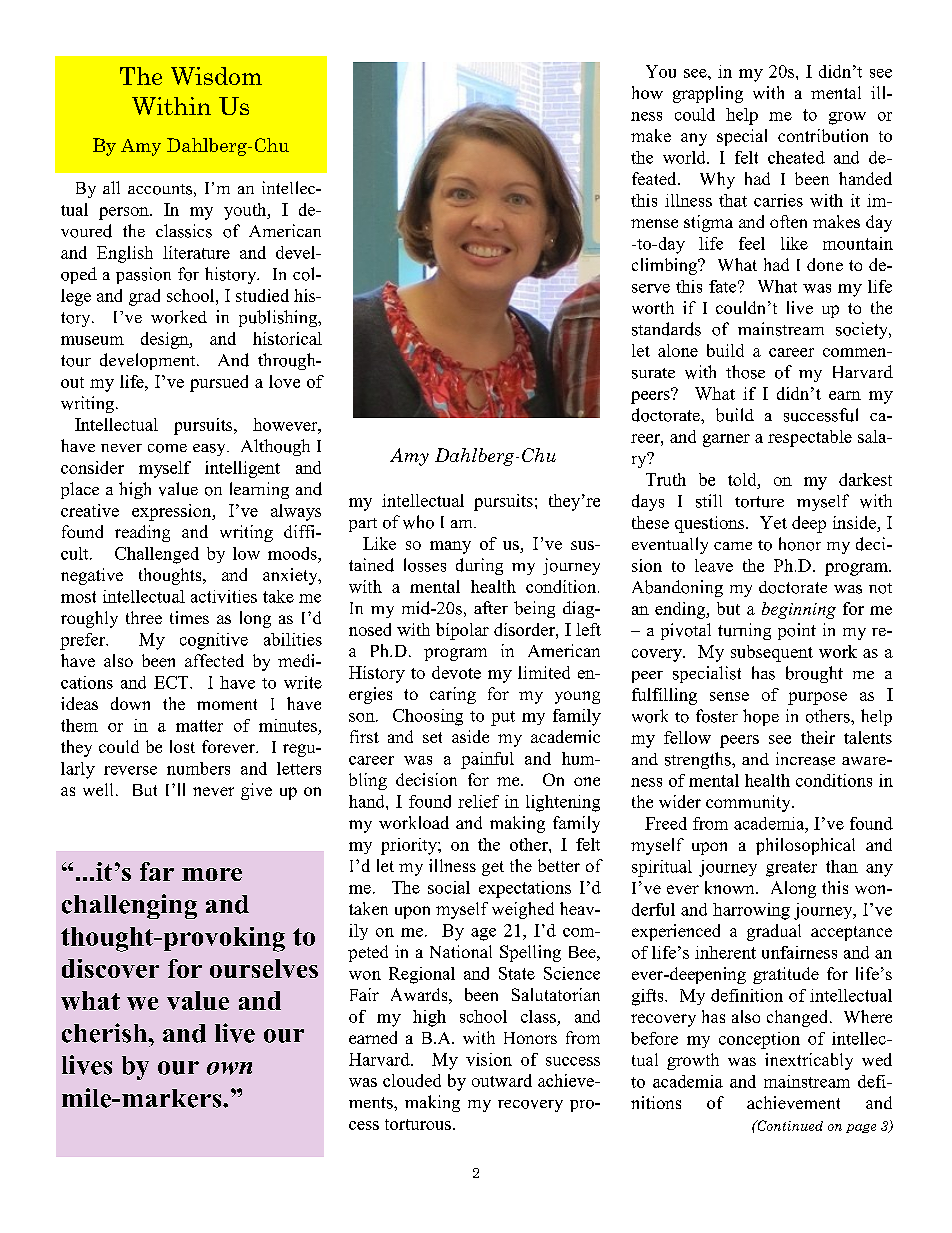 This image has height=1233, width=952. I want to click on Wisdom, so click(216, 76).
